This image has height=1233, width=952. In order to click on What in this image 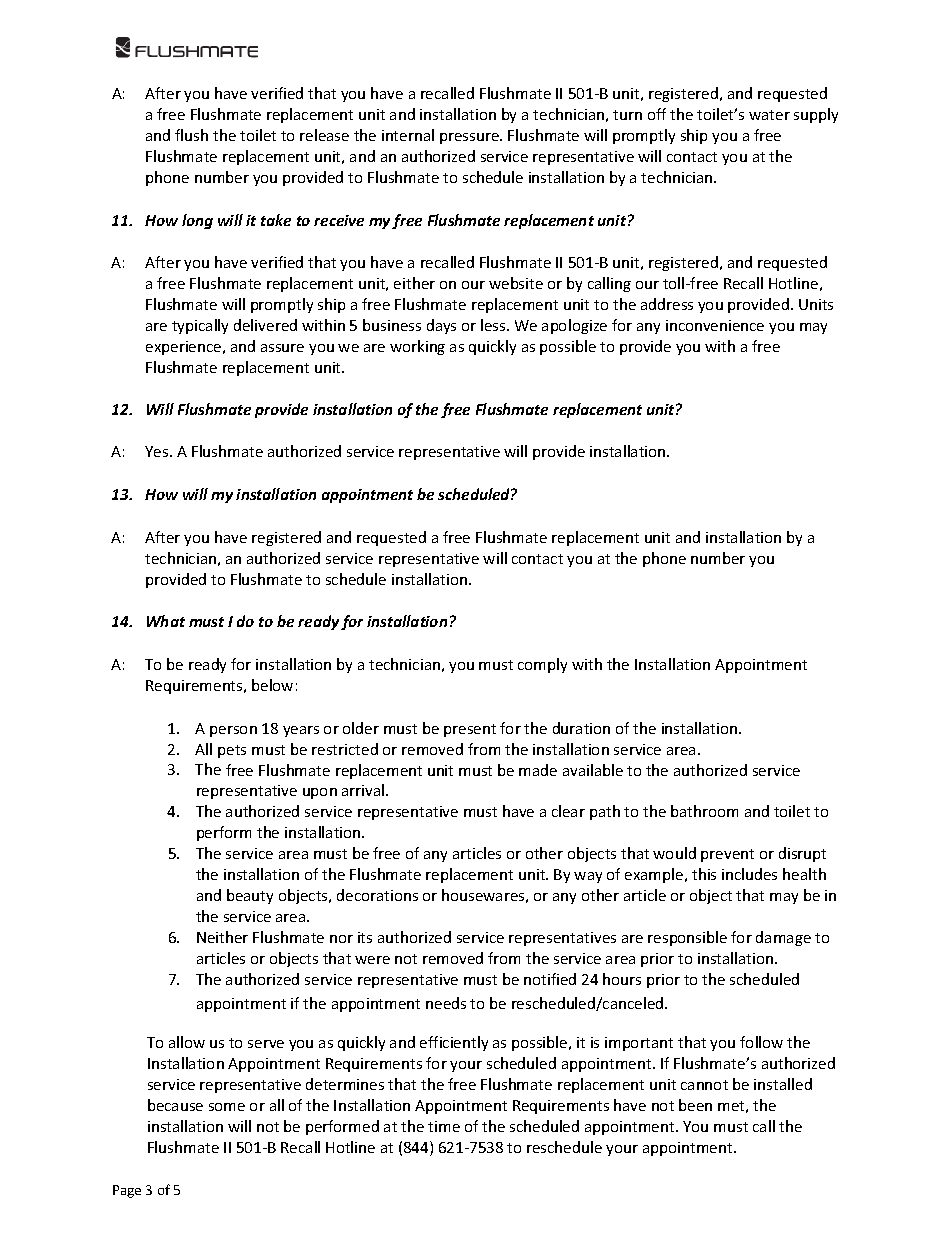, I will do `click(166, 621)`.
